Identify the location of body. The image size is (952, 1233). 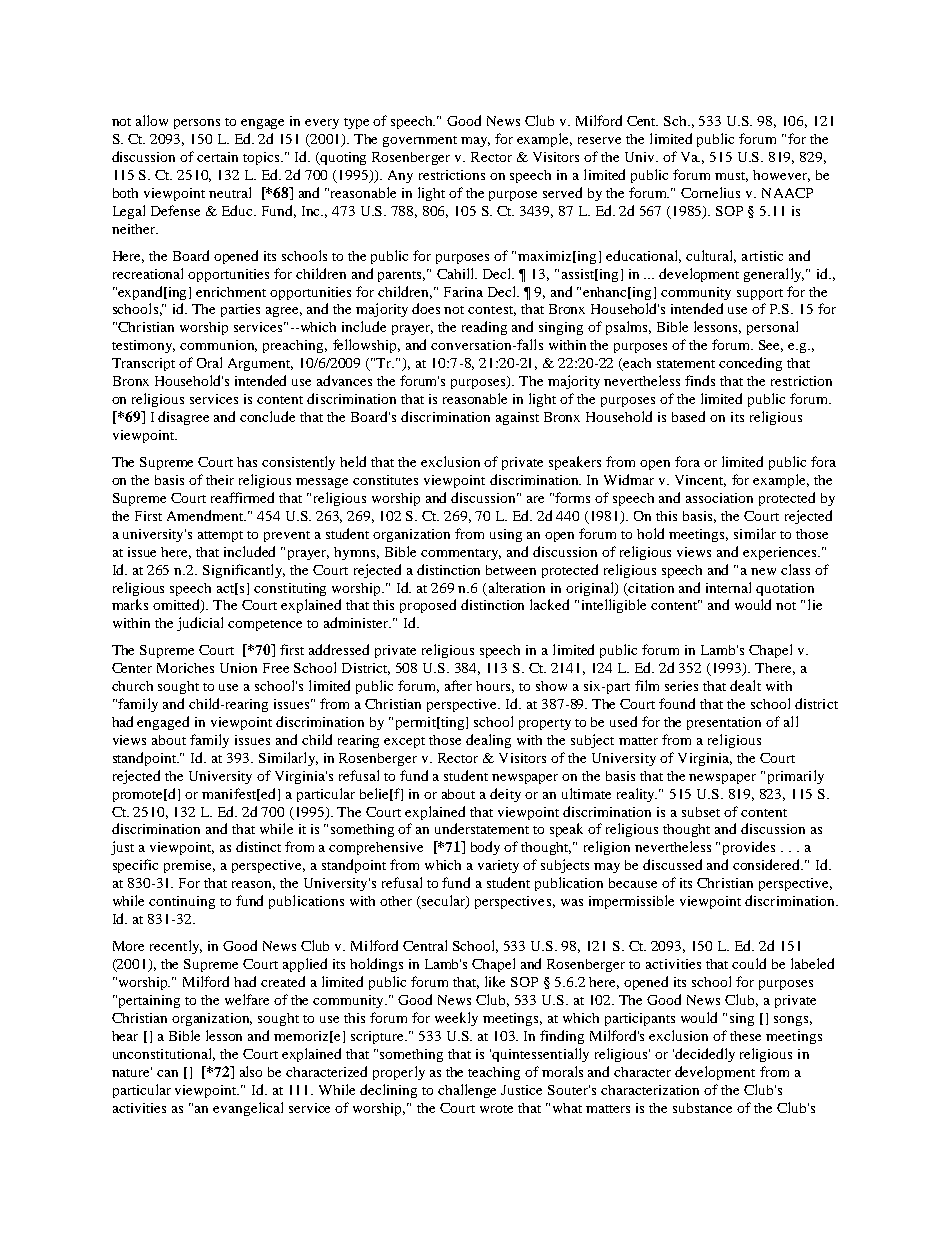
(485, 848).
